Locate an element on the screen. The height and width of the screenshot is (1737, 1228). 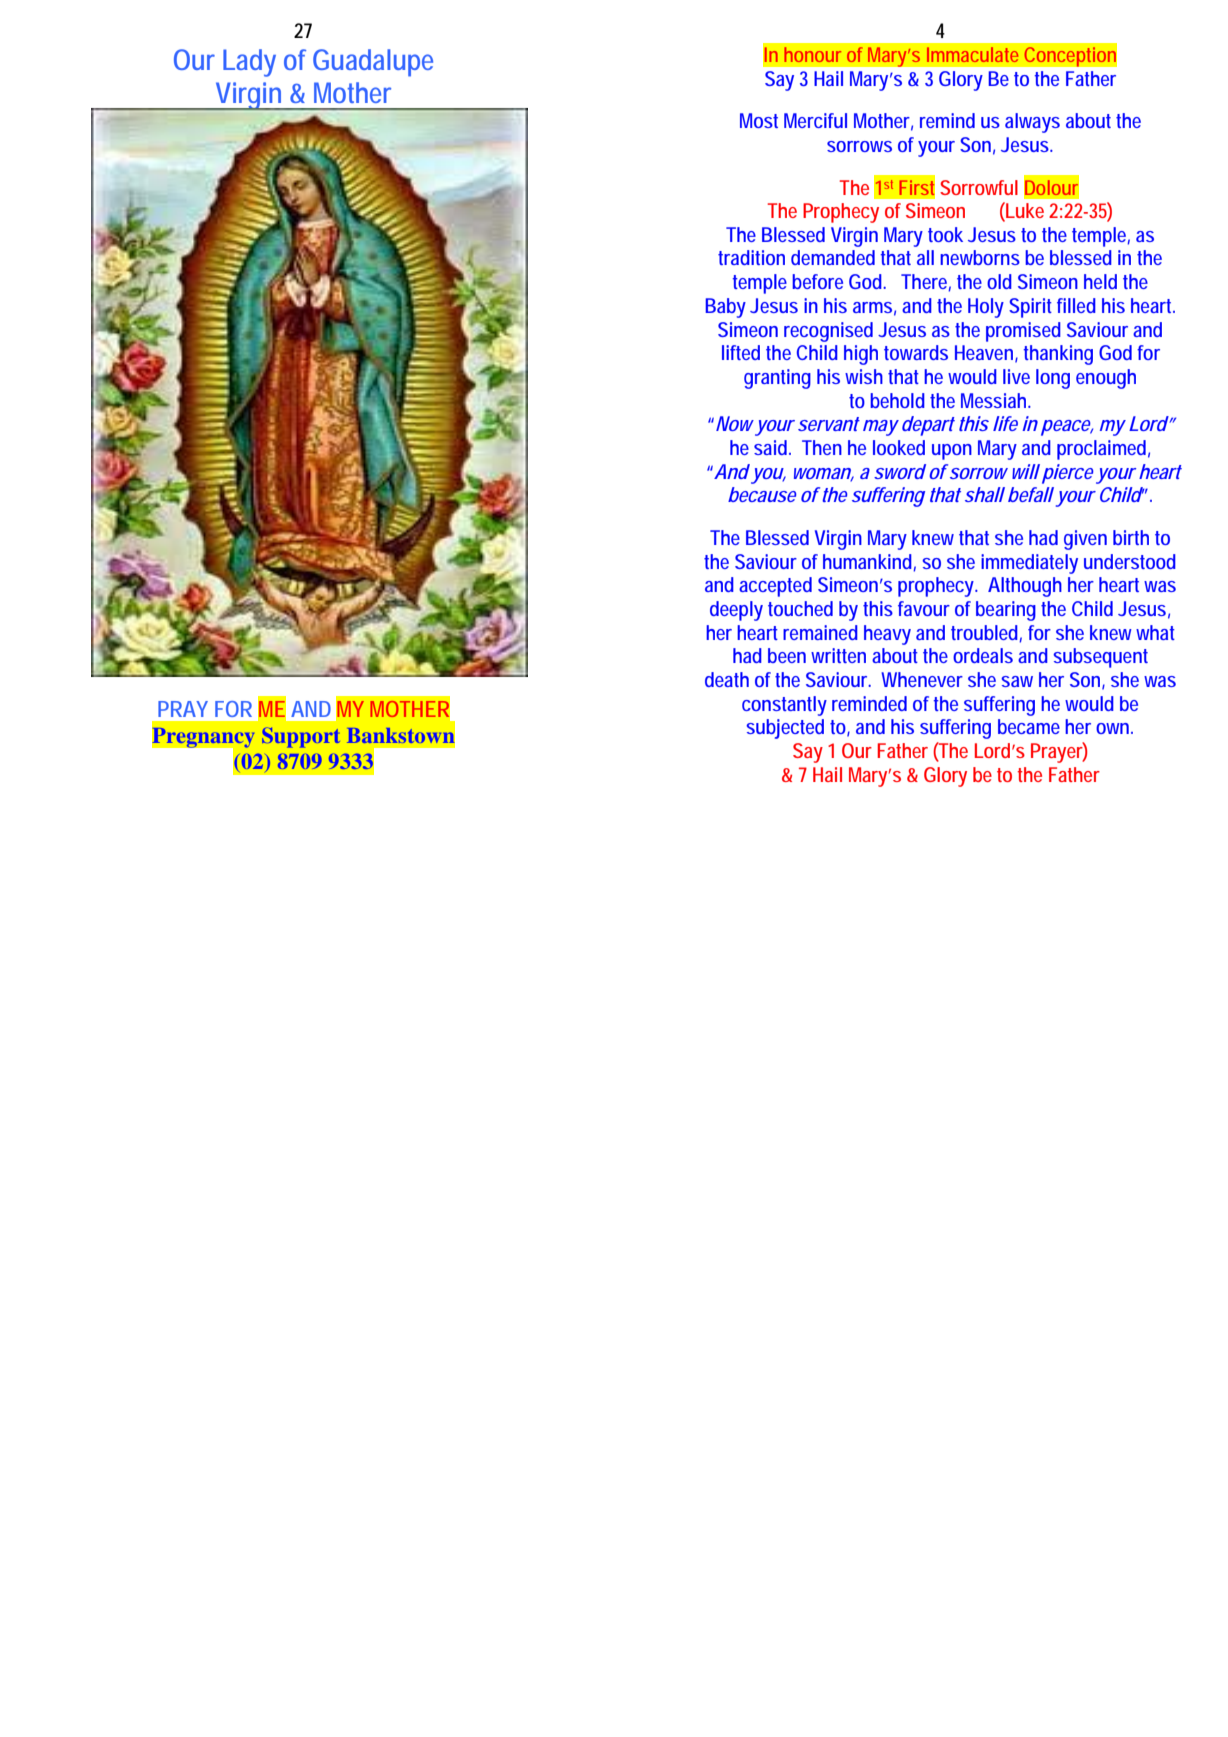
filled is located at coordinates (1076, 305).
